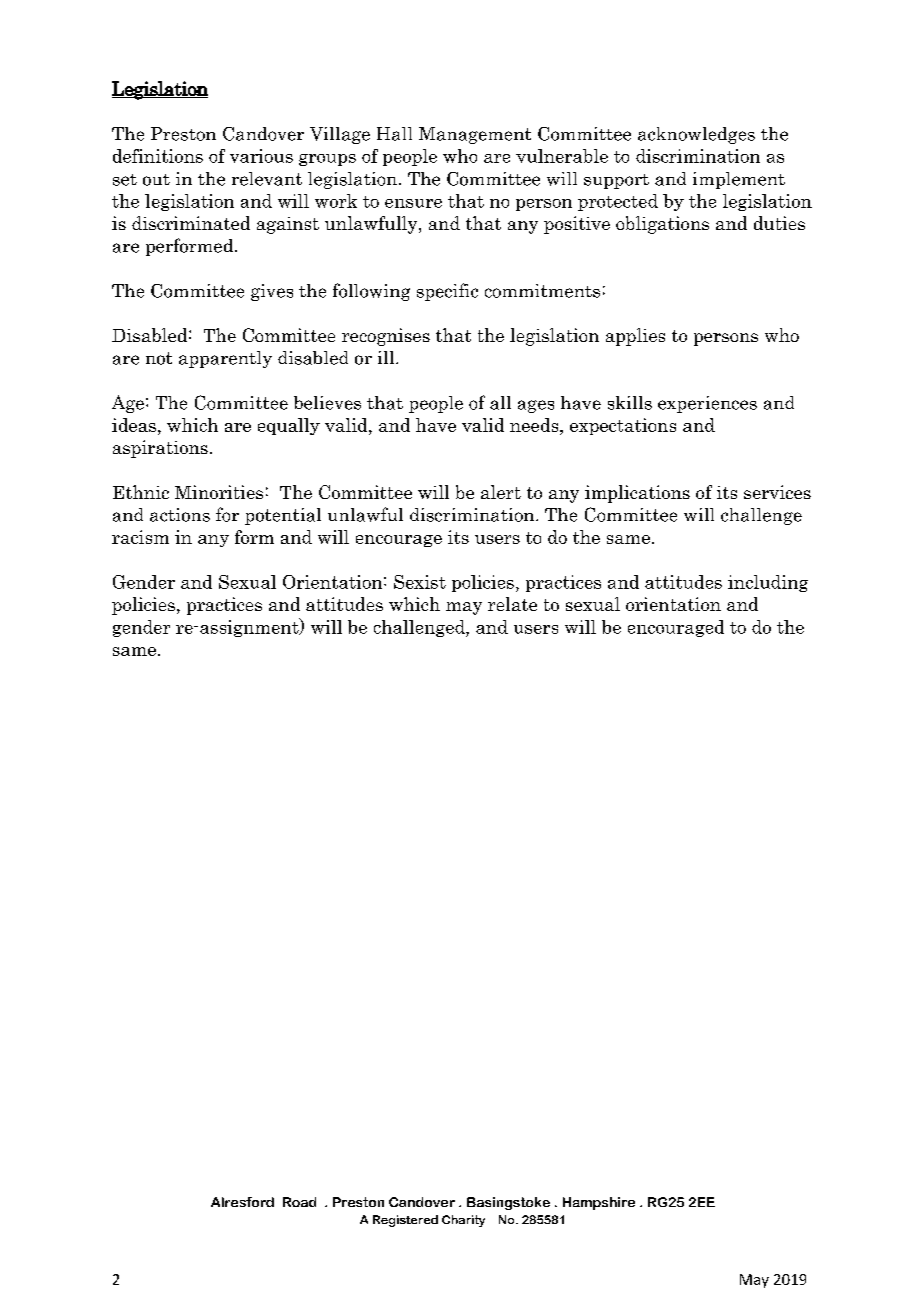 This page has height=1308, width=924. I want to click on Management, so click(475, 135).
